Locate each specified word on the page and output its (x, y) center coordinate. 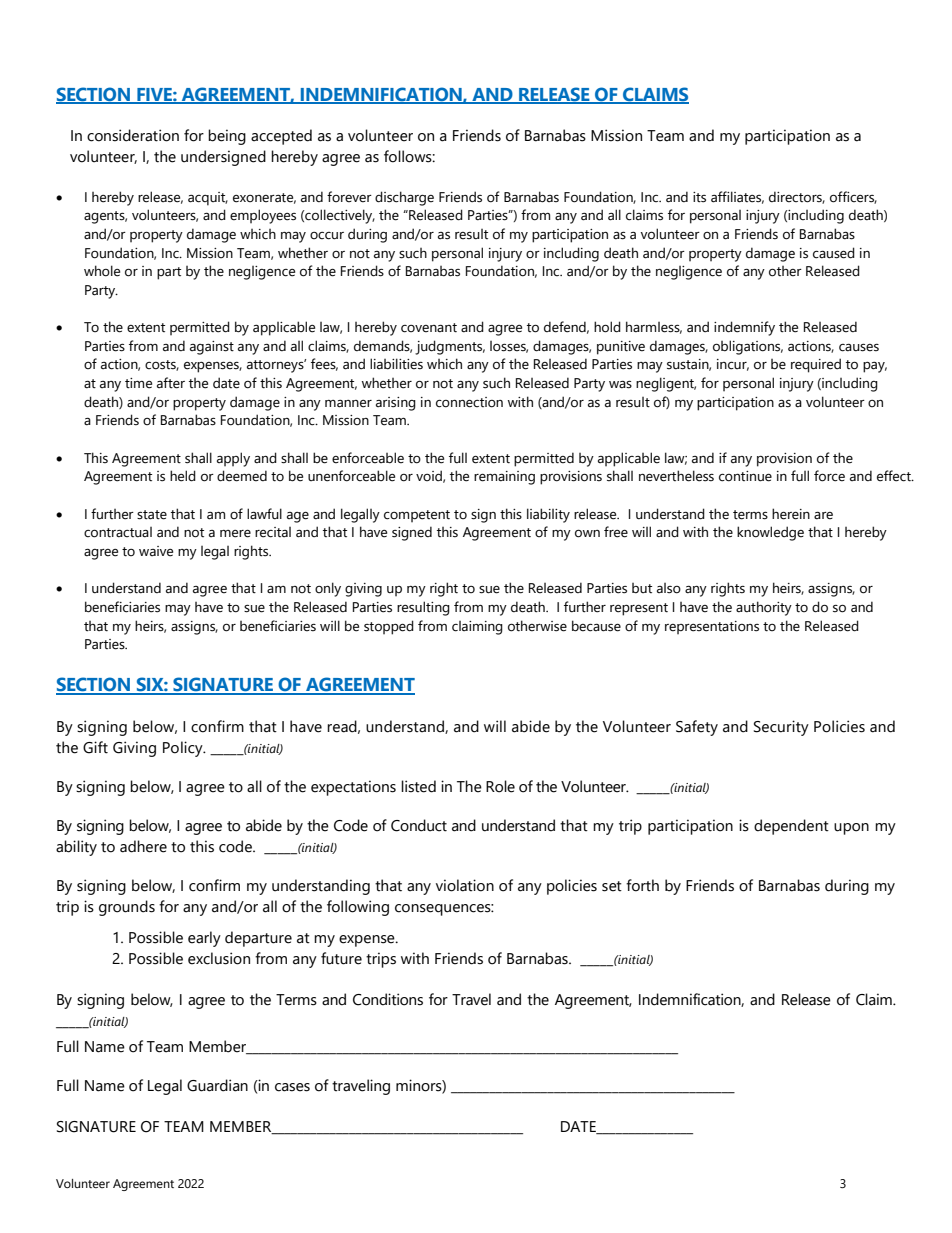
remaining (504, 478)
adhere (143, 846)
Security (781, 728)
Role (500, 786)
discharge (404, 198)
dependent (791, 827)
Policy (184, 749)
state (152, 515)
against (212, 348)
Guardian (217, 1085)
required (816, 365)
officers (853, 197)
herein (791, 514)
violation (465, 885)
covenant (429, 328)
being (227, 137)
